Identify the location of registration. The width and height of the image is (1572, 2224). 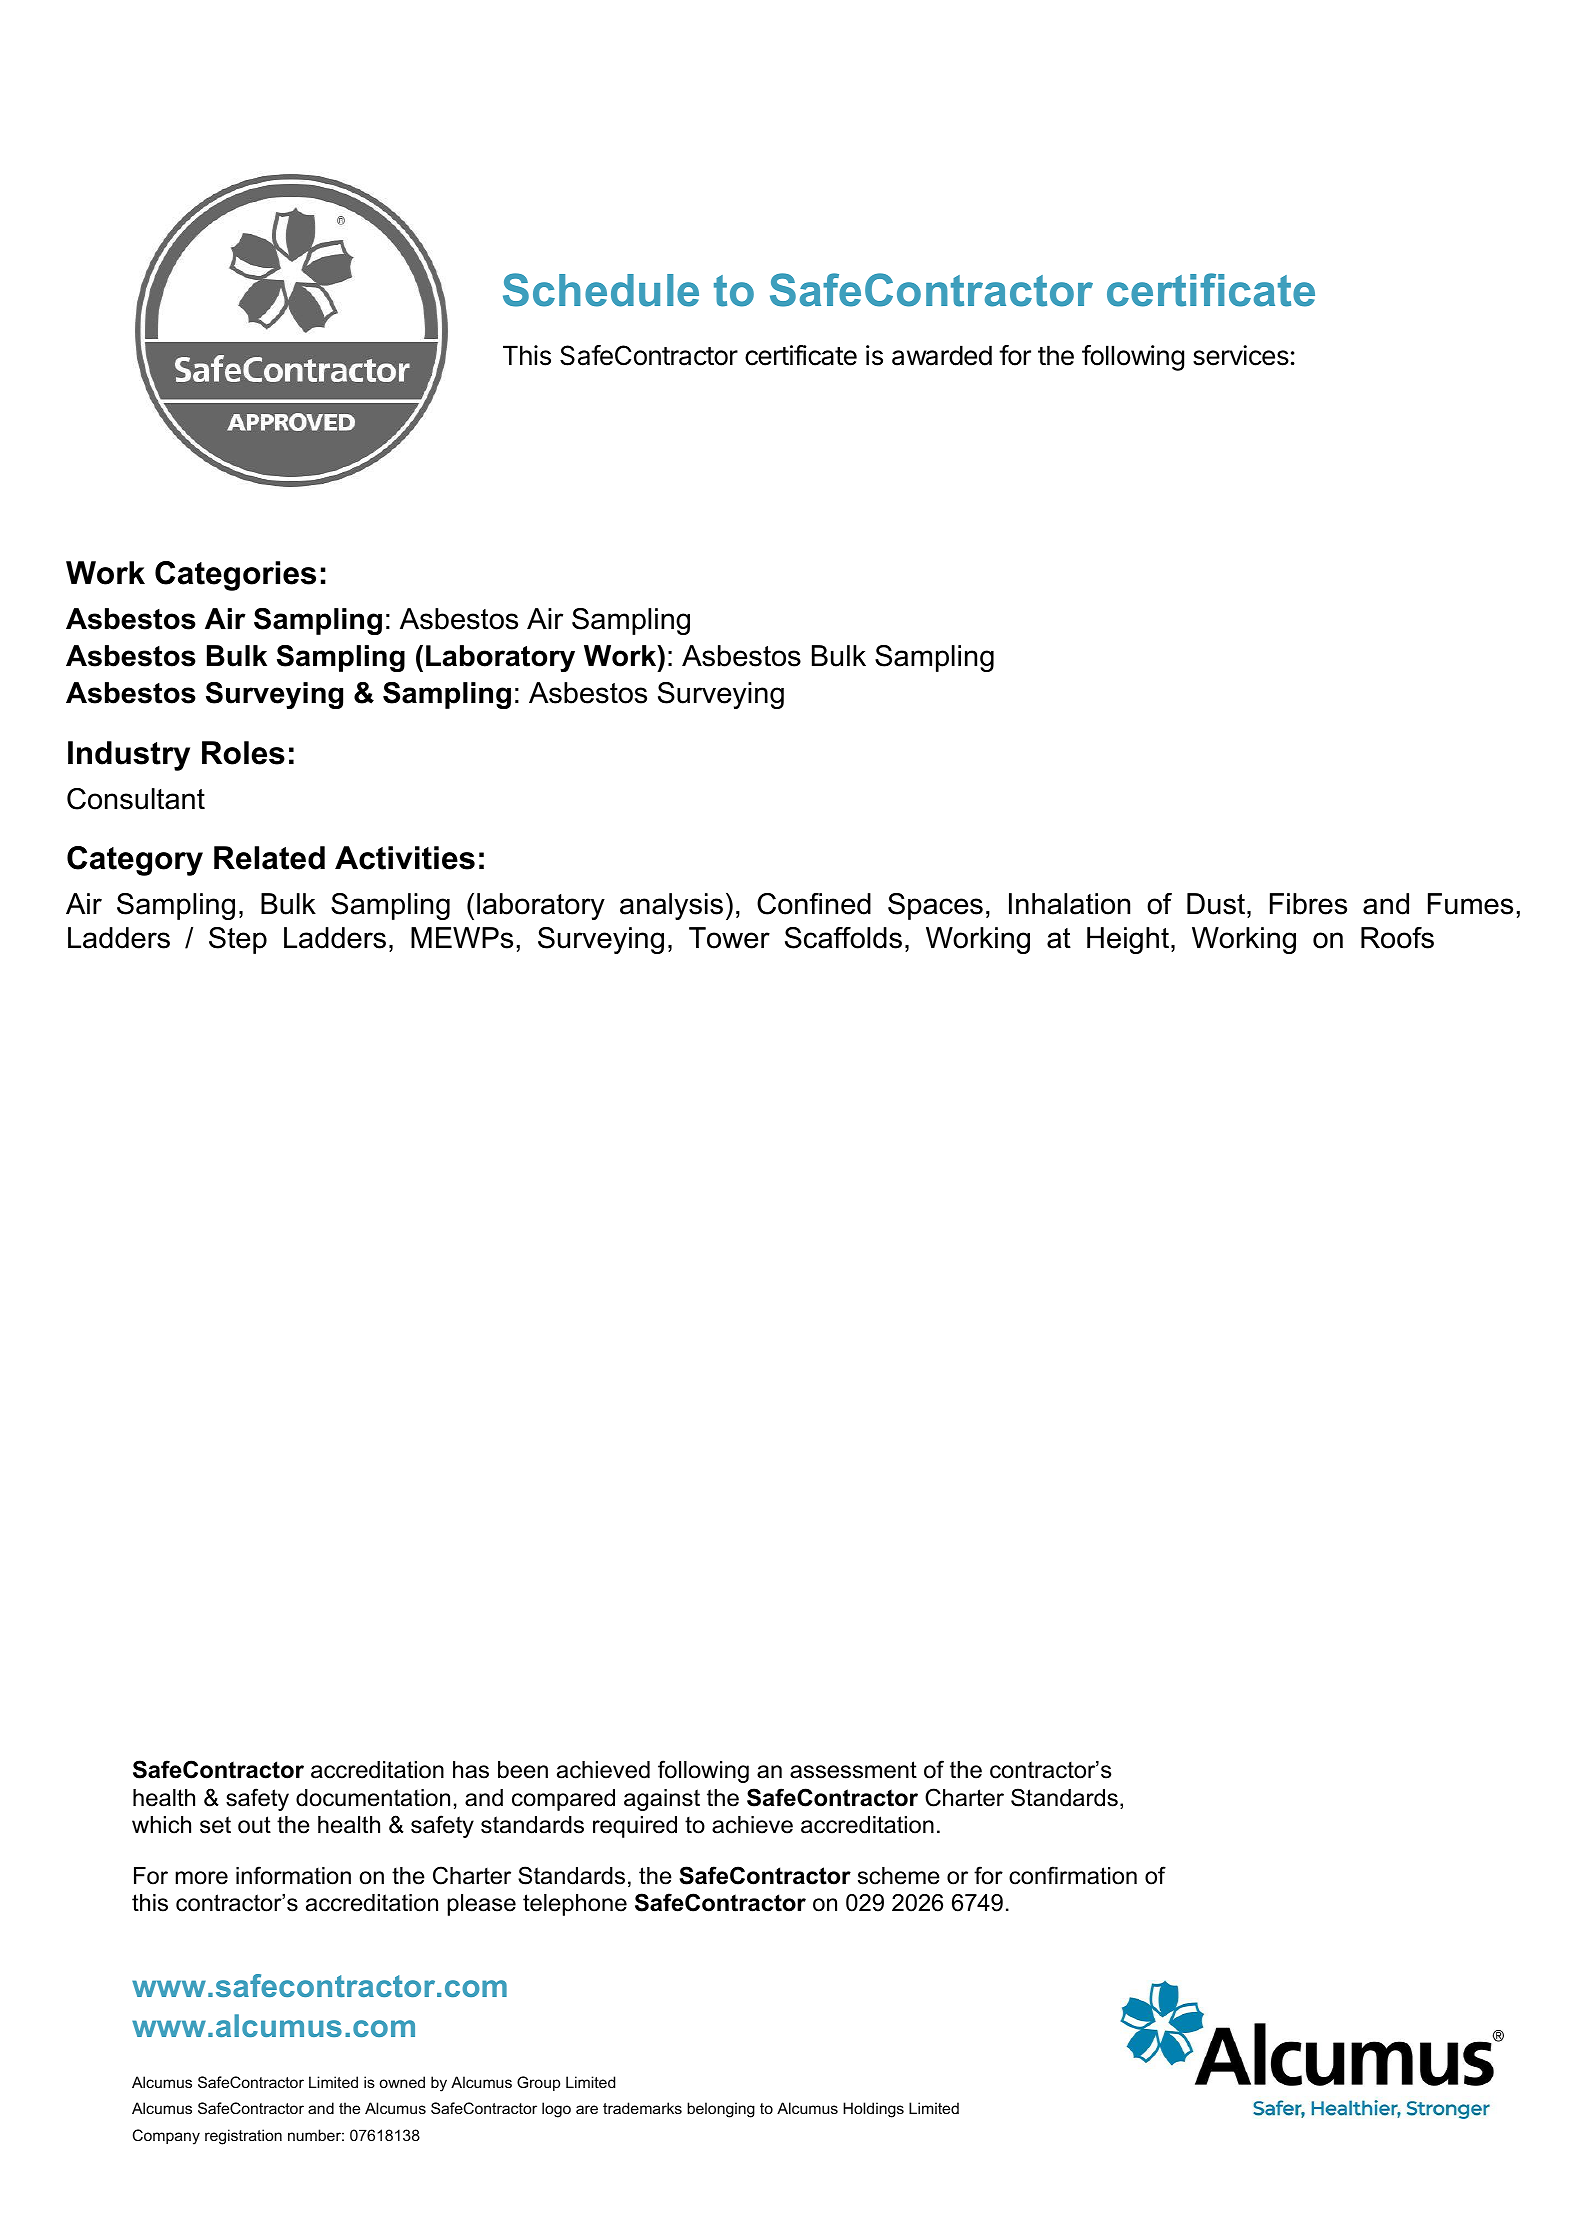
(243, 2137).
